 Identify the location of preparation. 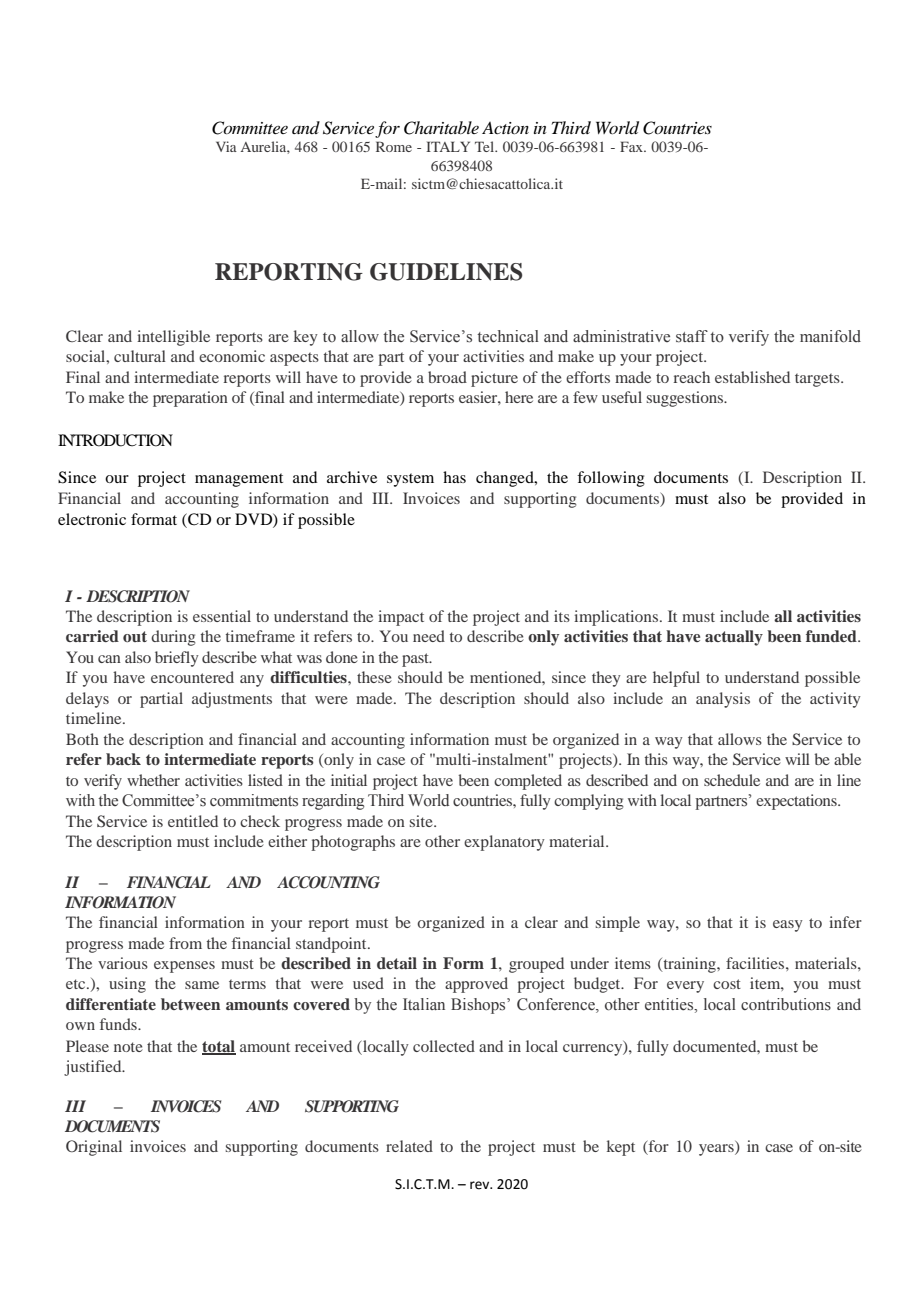
(190, 399).
